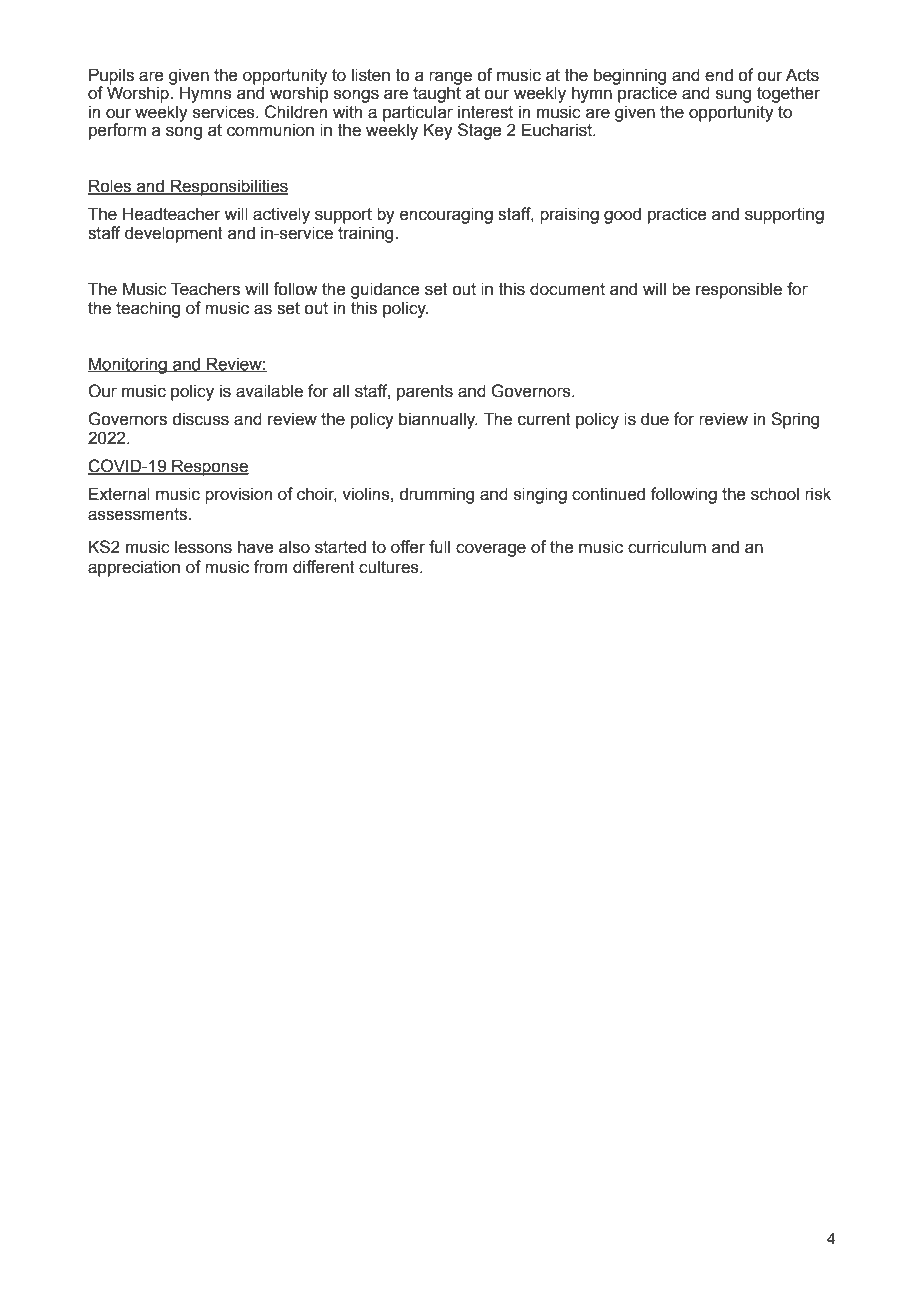 The height and width of the screenshot is (1308, 924). Describe the element at coordinates (739, 290) in the screenshot. I see `responsible` at that location.
